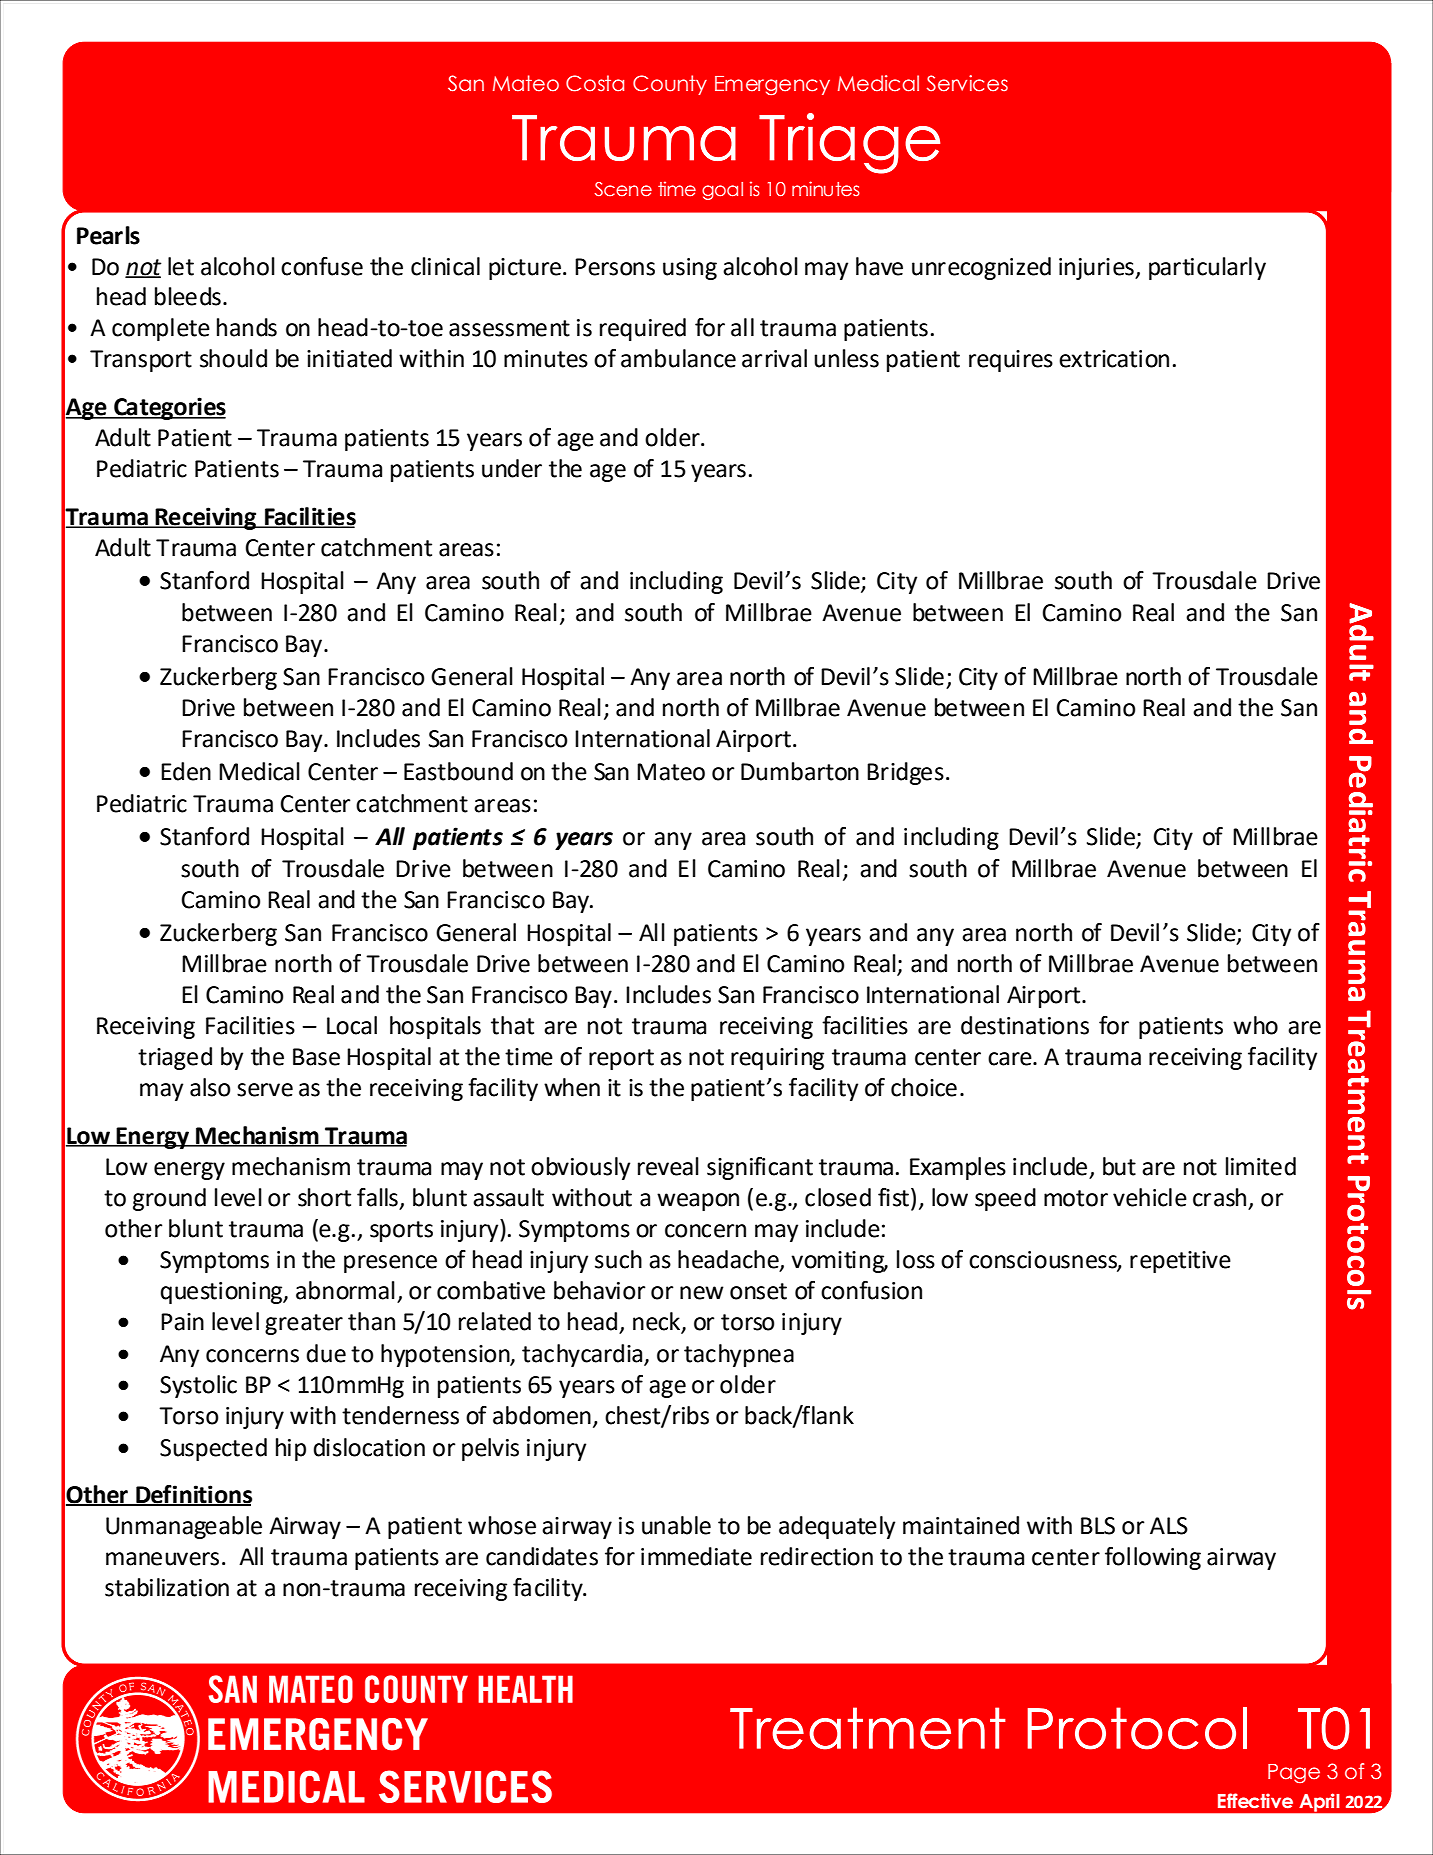 This document has width=1433, height=1855. What do you see at coordinates (167, 1587) in the document?
I see `stabilization` at bounding box center [167, 1587].
